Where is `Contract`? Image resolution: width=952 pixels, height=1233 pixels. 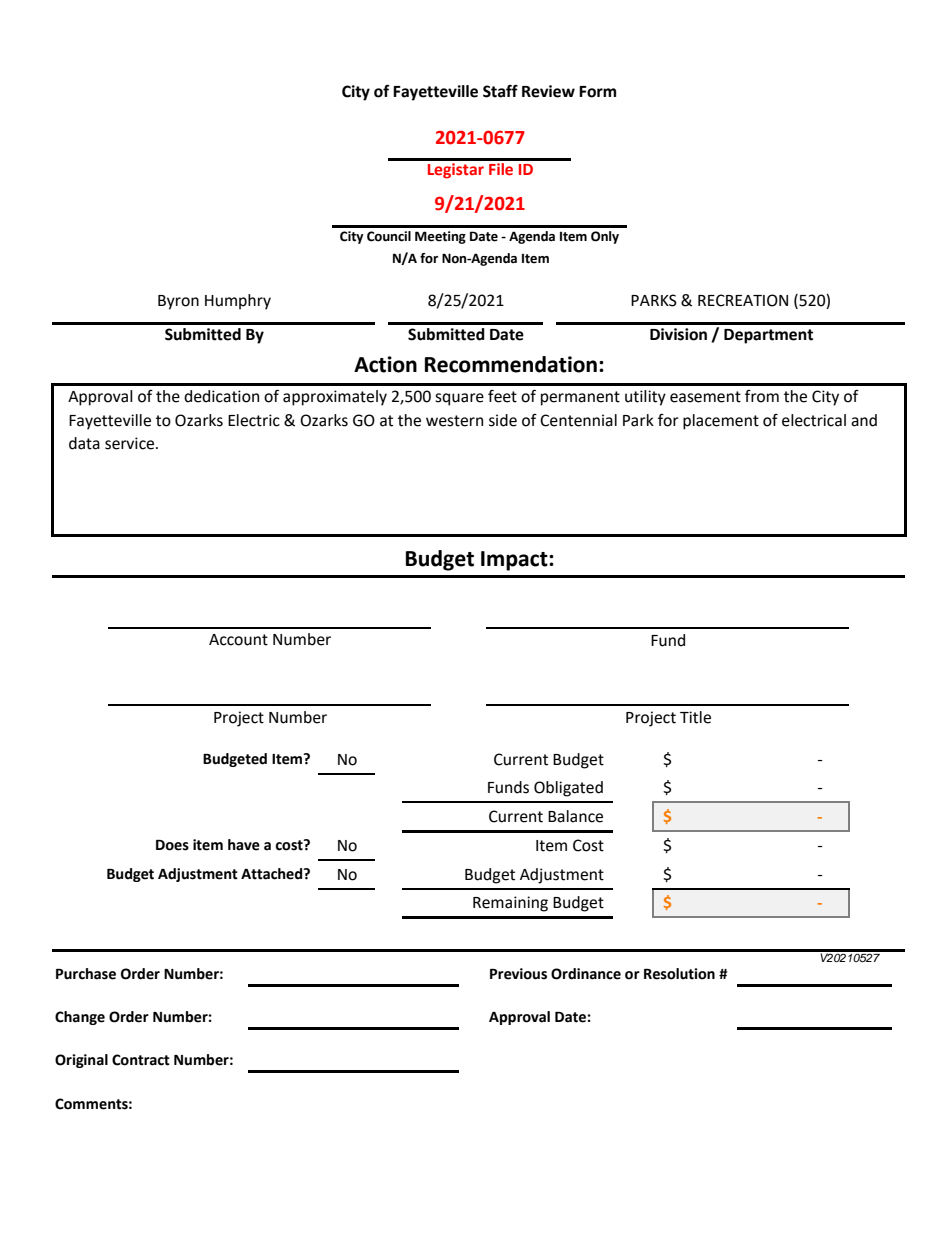 Contract is located at coordinates (141, 1060).
